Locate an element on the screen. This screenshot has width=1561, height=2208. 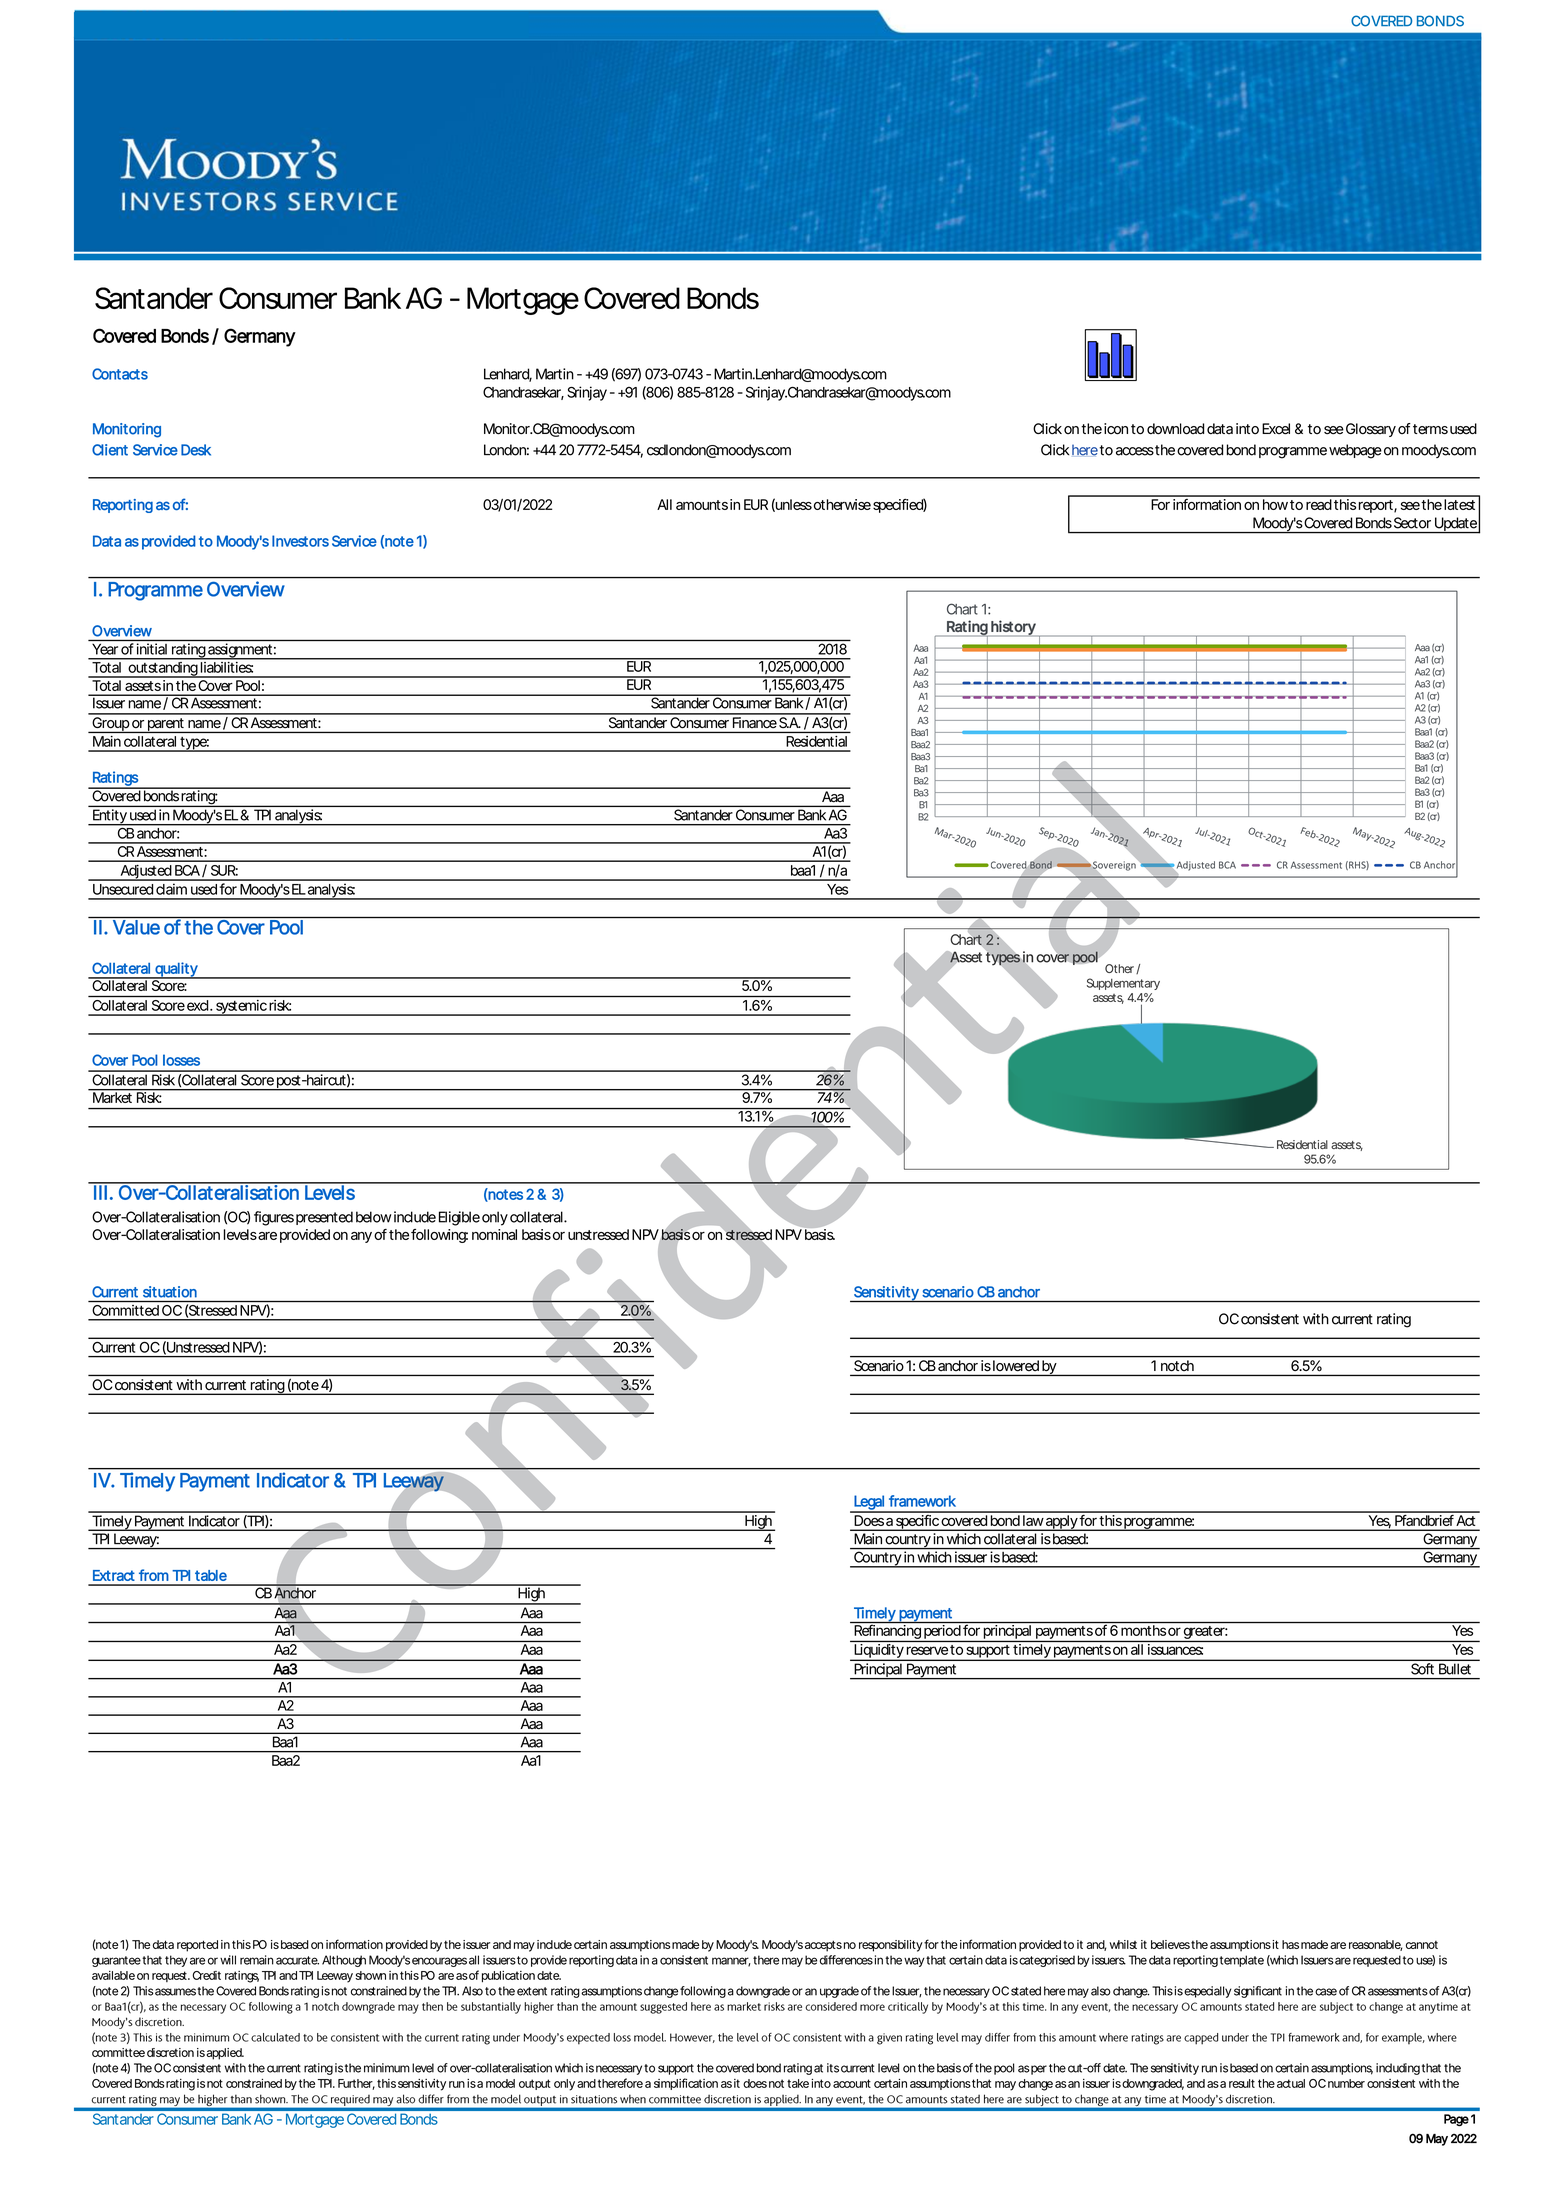
applied is located at coordinates (225, 2054).
